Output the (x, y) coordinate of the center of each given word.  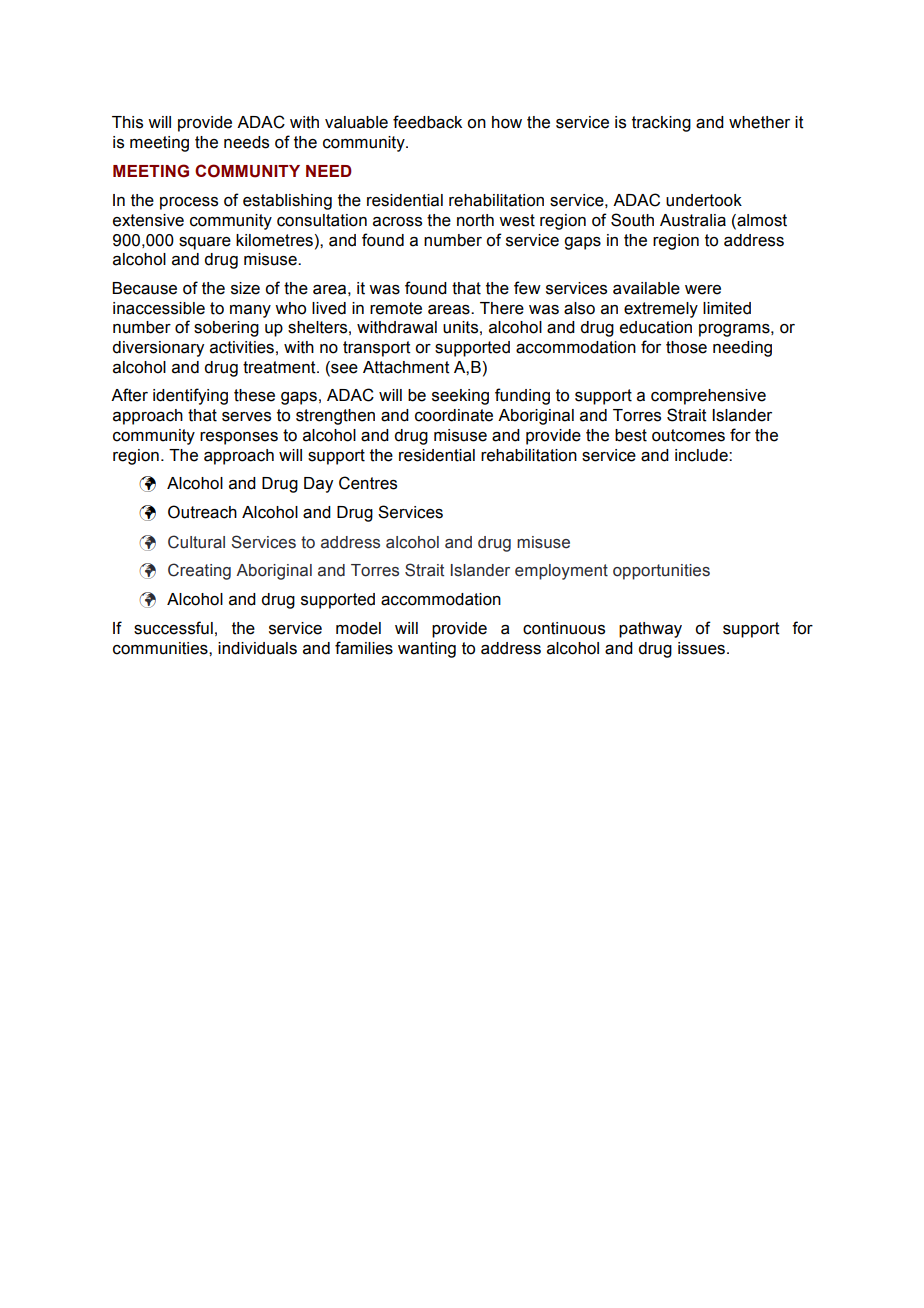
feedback (427, 122)
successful (173, 628)
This (127, 122)
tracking (661, 124)
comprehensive (708, 397)
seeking (460, 397)
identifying (190, 396)
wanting (427, 650)
